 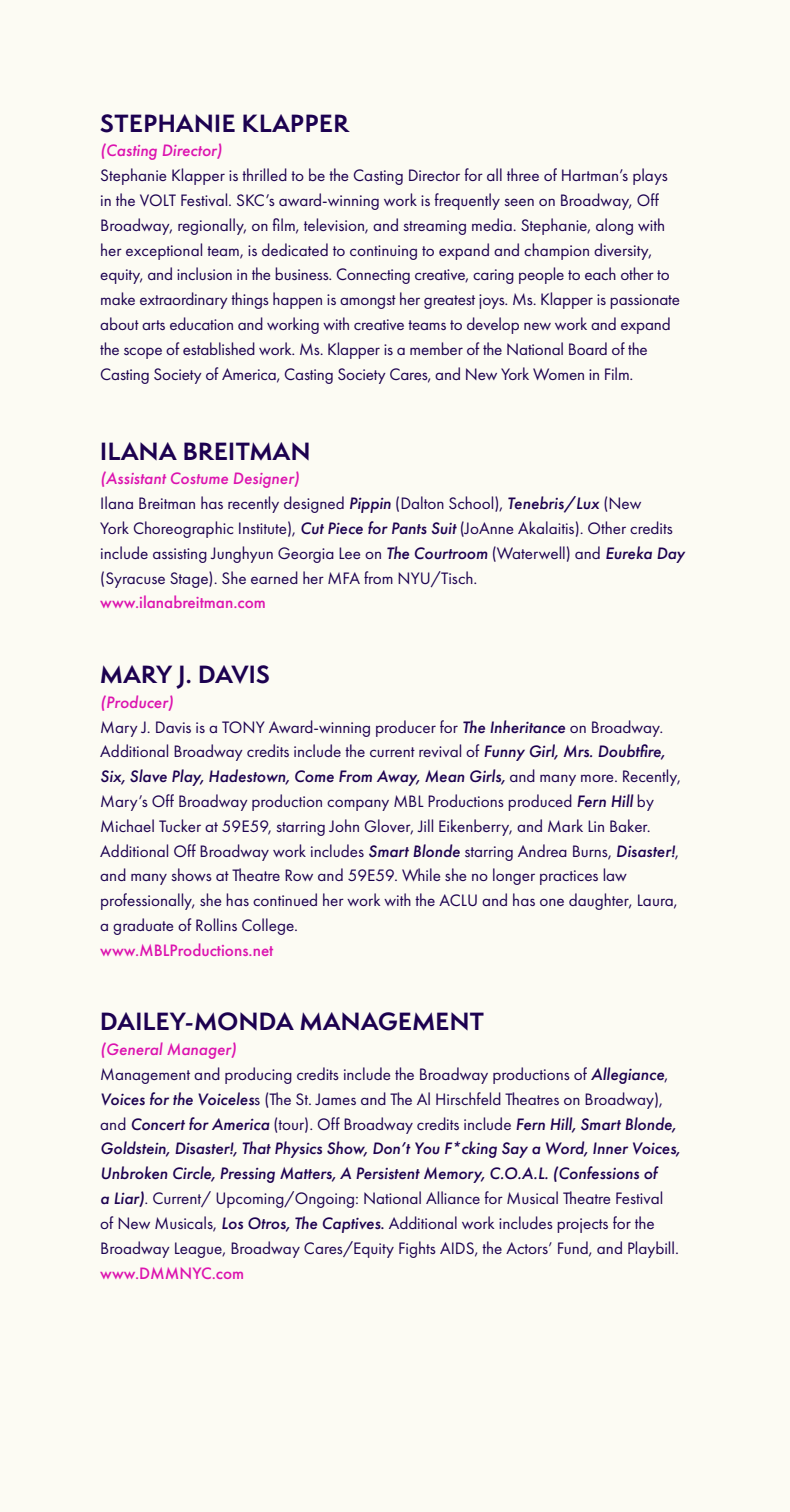 What do you see at coordinates (434, 227) in the image?
I see `streaming` at bounding box center [434, 227].
